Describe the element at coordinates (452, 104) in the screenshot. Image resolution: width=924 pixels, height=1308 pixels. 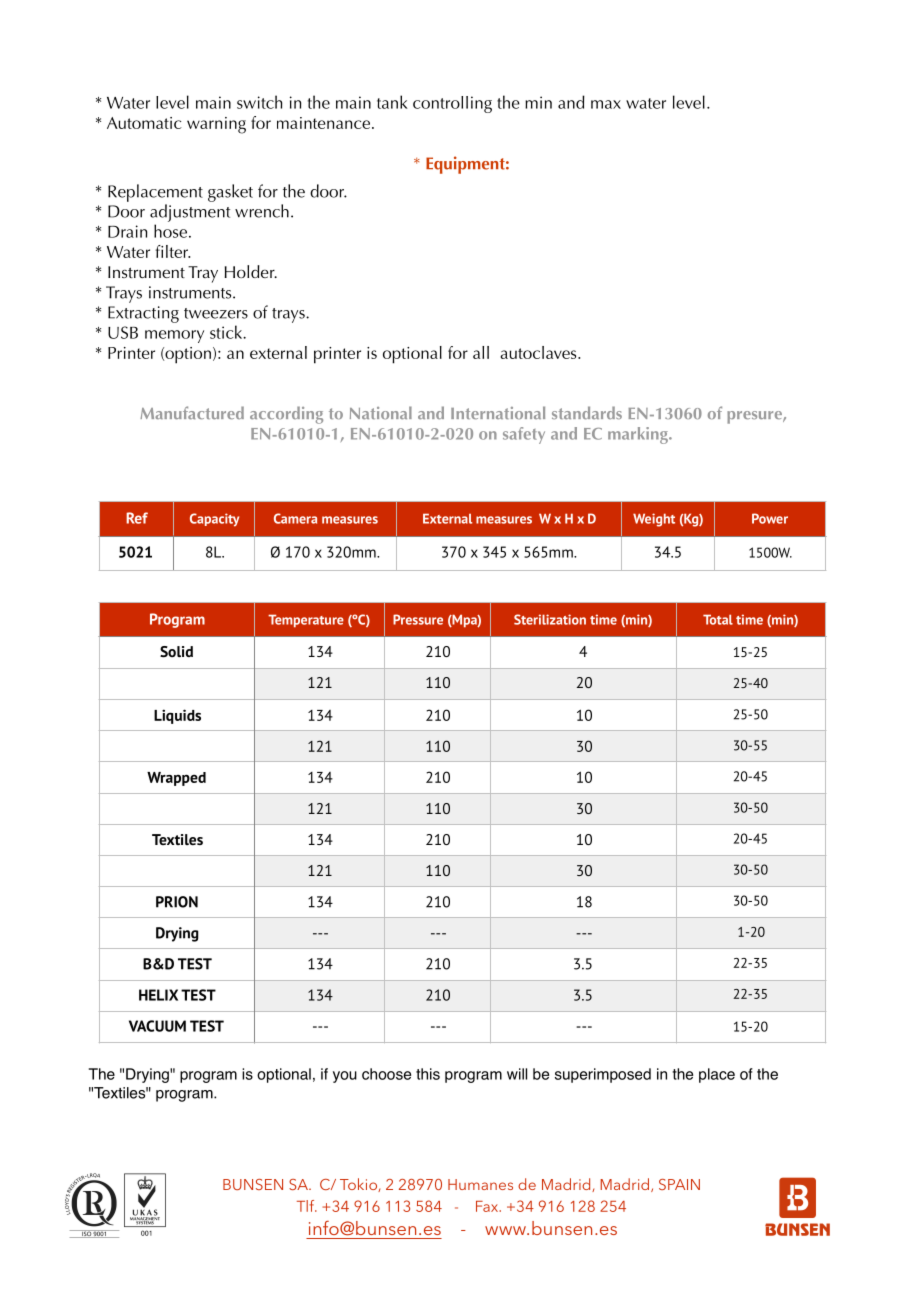
I see `controlling` at that location.
